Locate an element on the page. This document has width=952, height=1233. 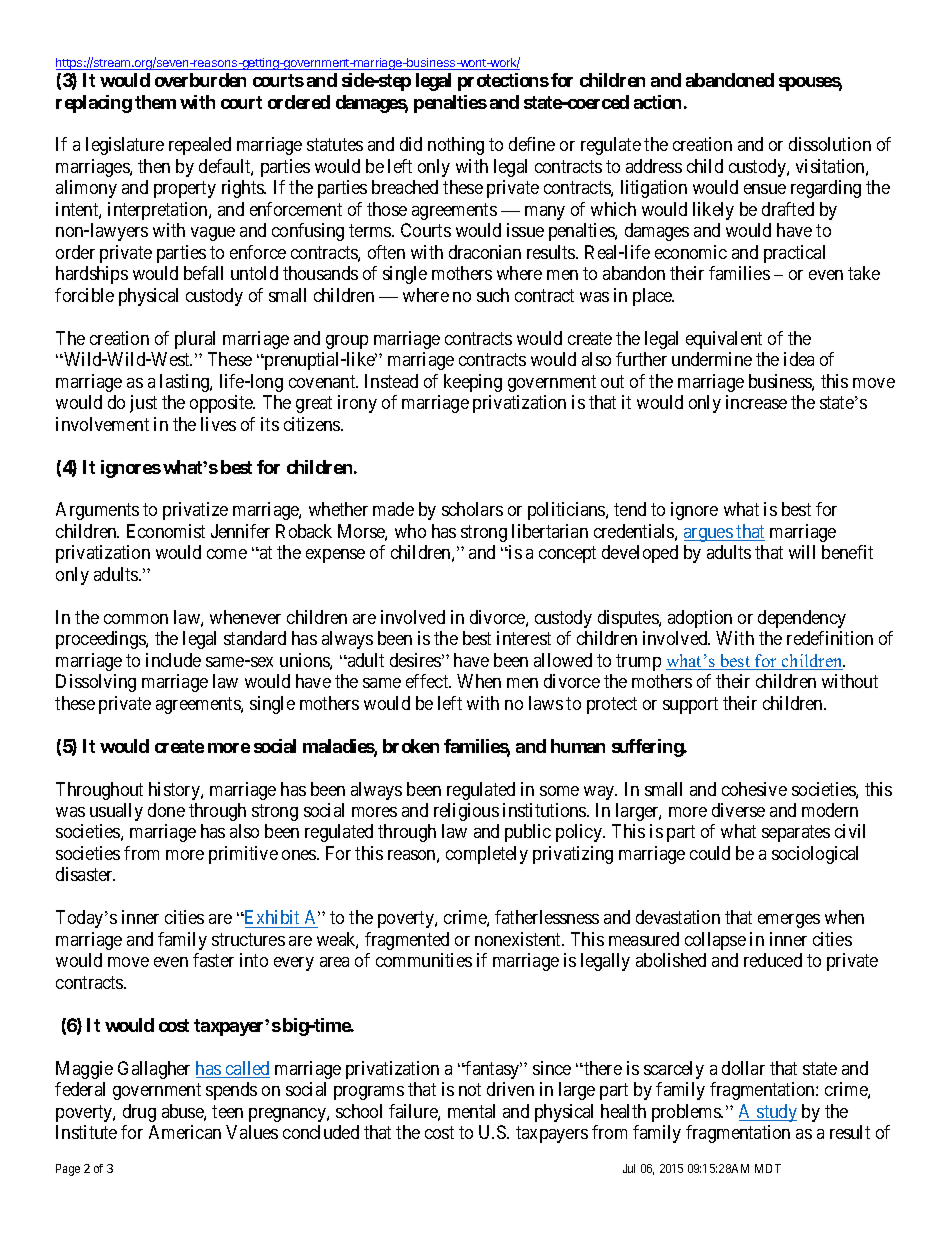
usually is located at coordinates (116, 812).
